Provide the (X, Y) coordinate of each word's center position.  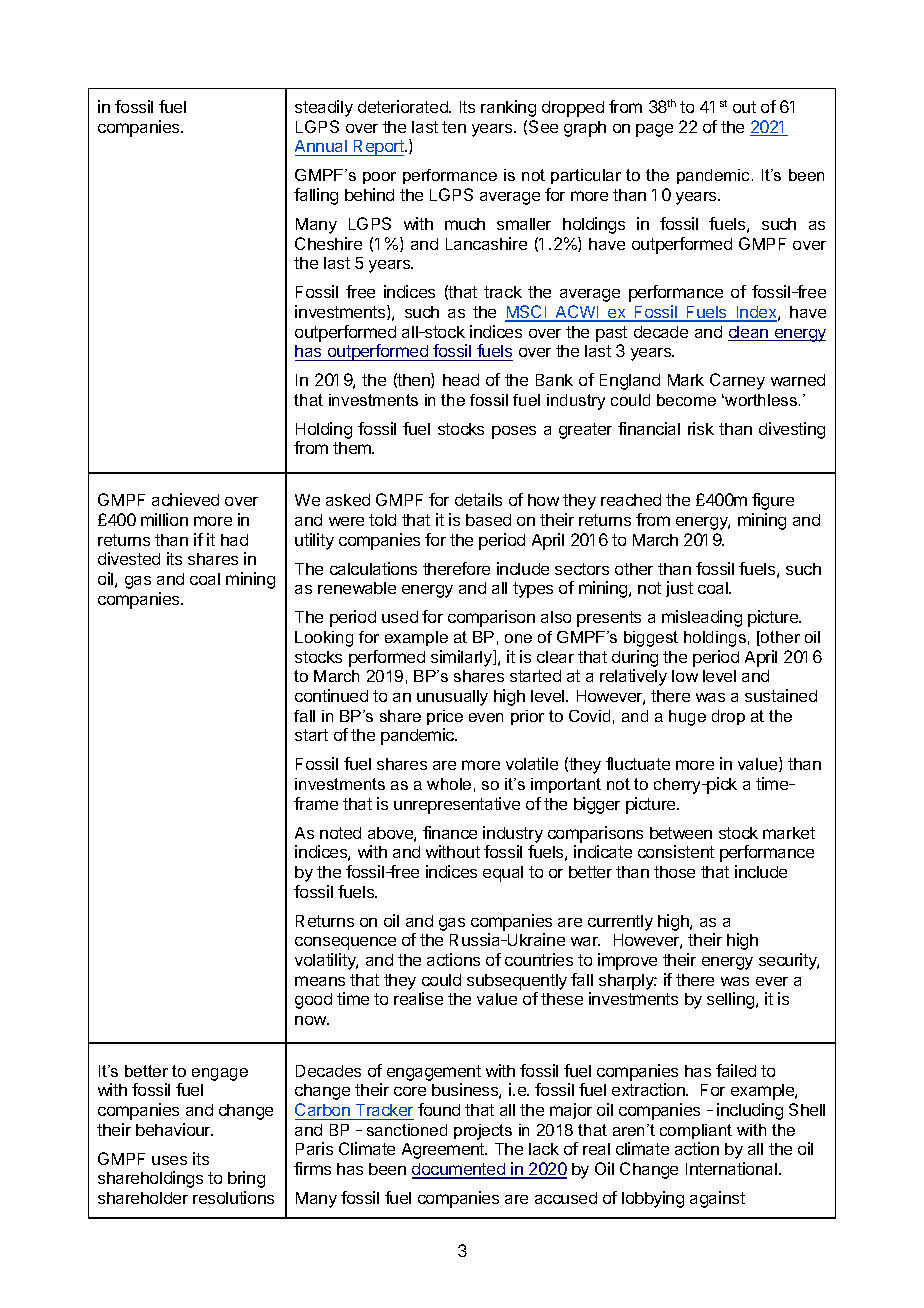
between (681, 833)
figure (773, 501)
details (478, 499)
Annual (322, 148)
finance (450, 832)
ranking (508, 108)
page (654, 130)
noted (340, 833)
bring (246, 1179)
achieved (185, 499)
